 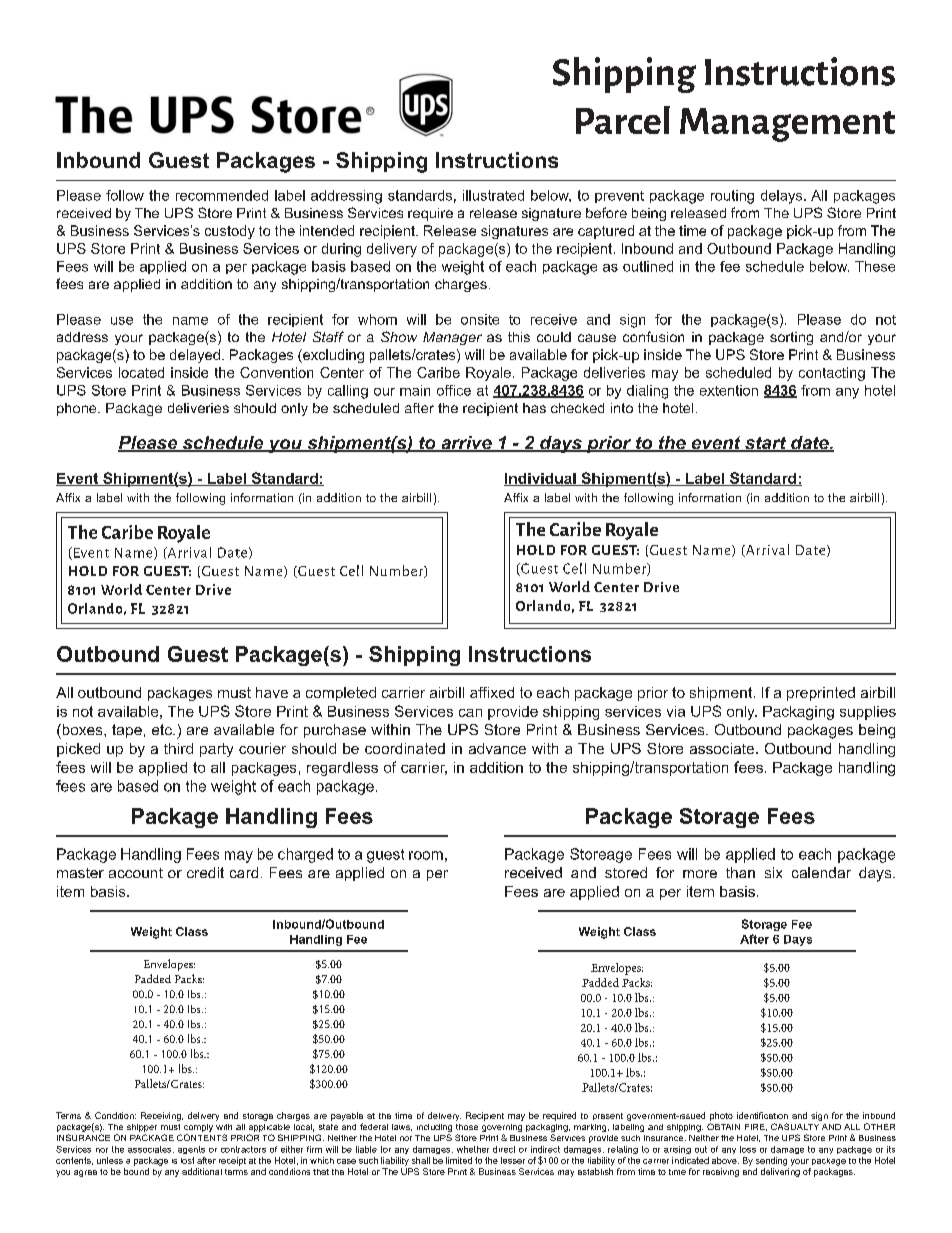 What do you see at coordinates (141, 372) in the screenshot?
I see `located` at bounding box center [141, 372].
